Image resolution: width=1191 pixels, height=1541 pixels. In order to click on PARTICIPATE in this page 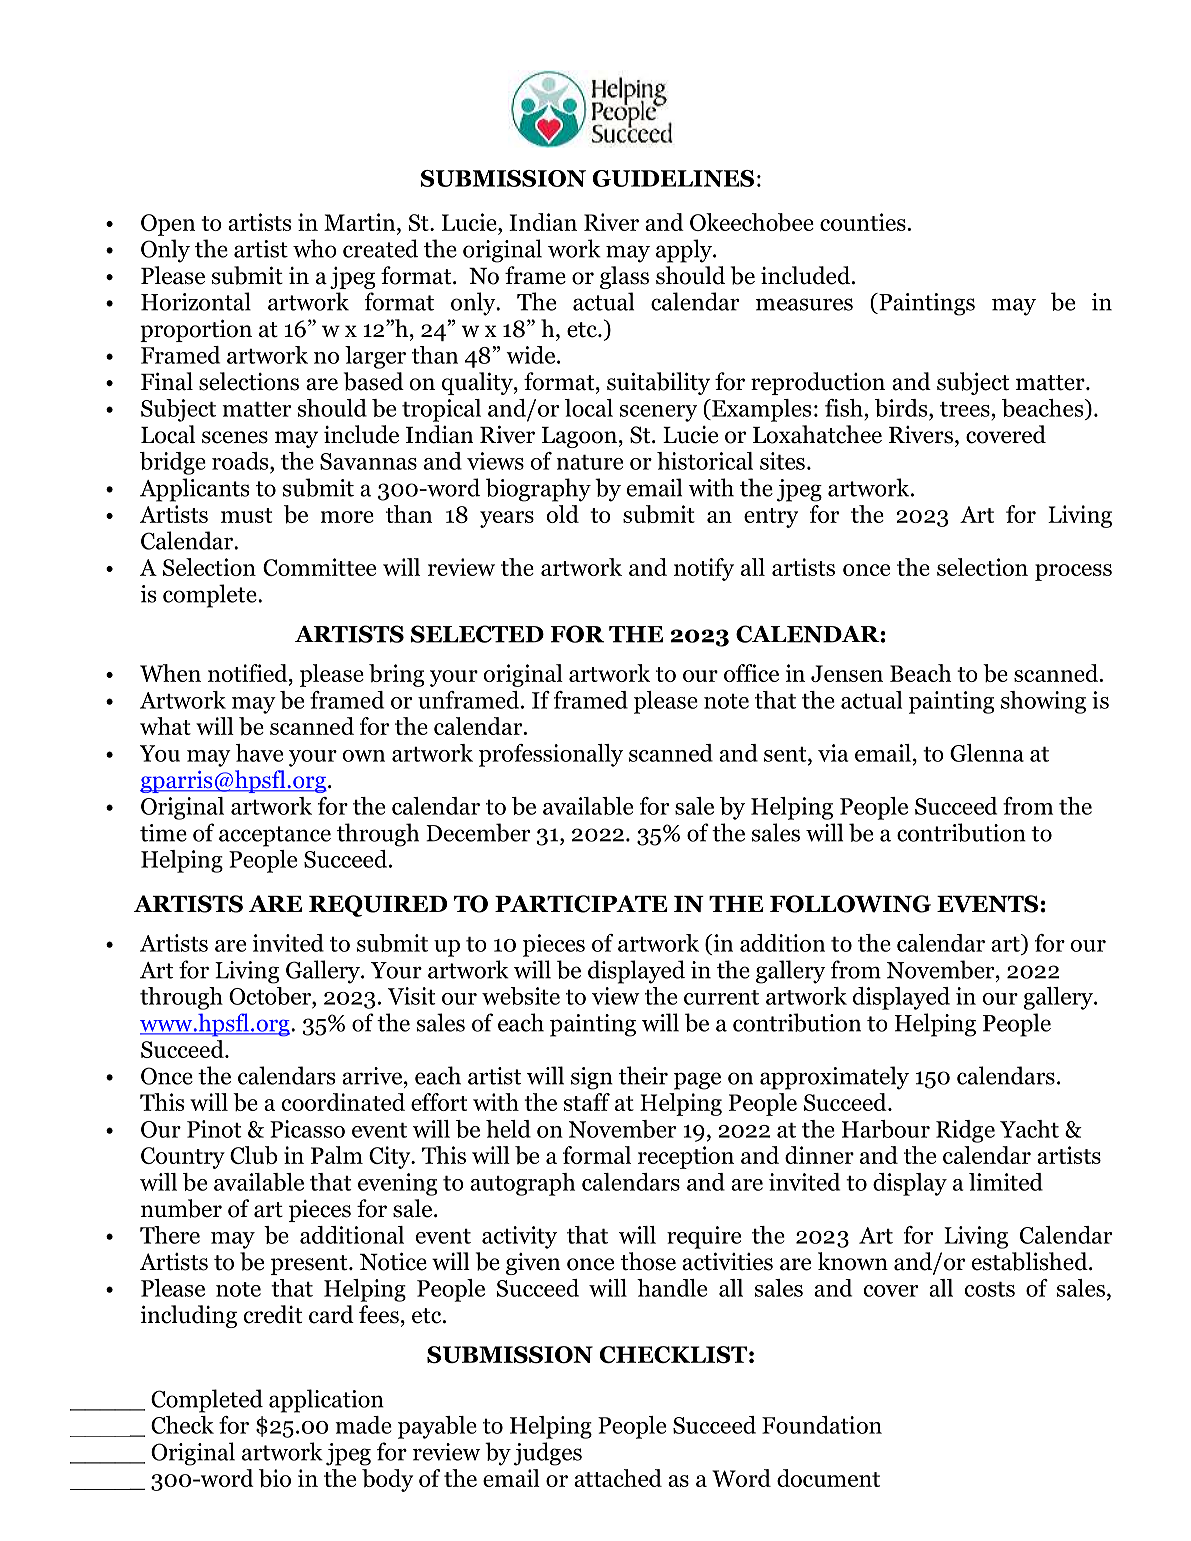, I will do `click(581, 904)`.
